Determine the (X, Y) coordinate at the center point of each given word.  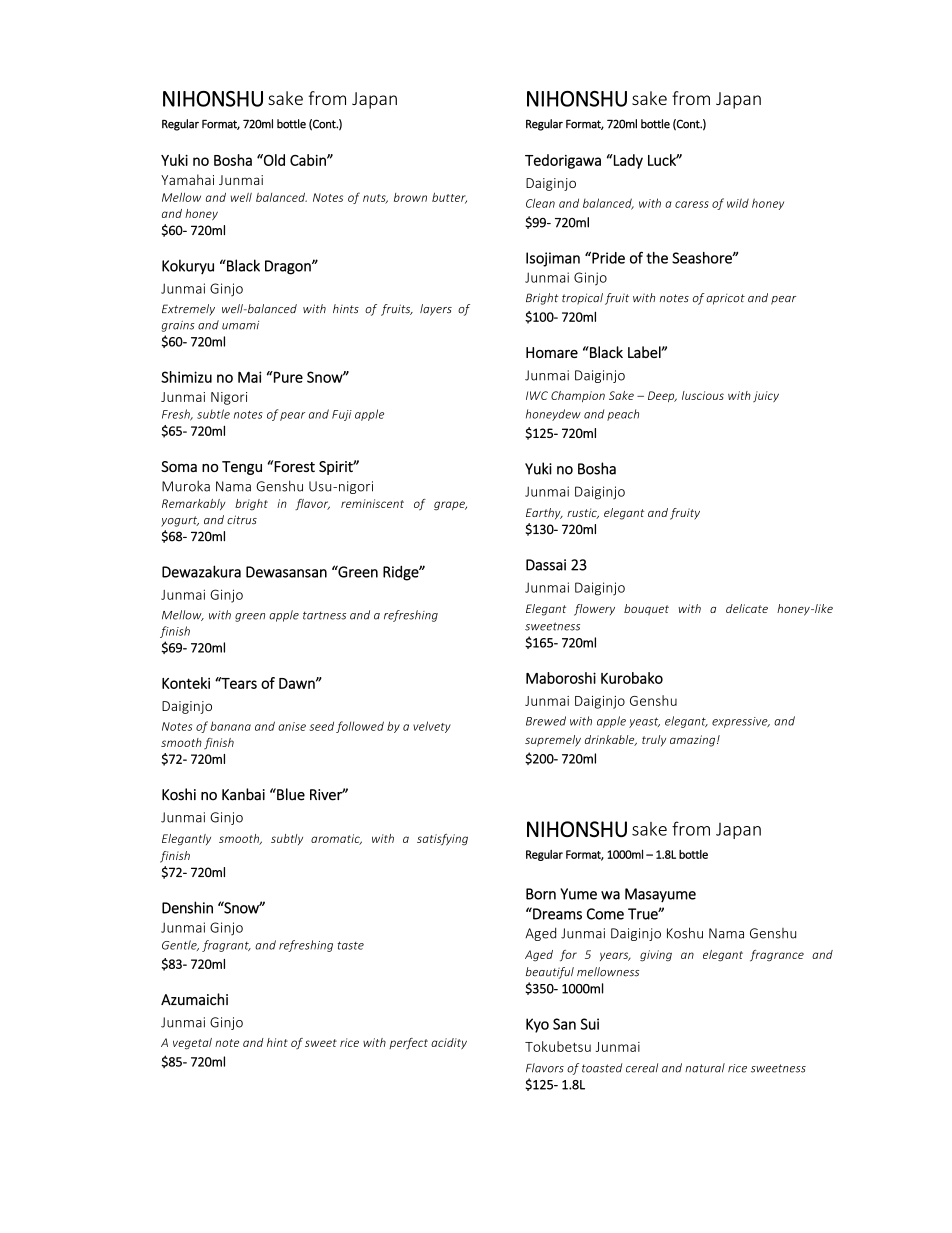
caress (692, 204)
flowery (594, 610)
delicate (747, 608)
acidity (449, 1043)
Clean (540, 203)
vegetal (192, 1044)
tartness (324, 615)
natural (705, 1068)
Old (273, 160)
